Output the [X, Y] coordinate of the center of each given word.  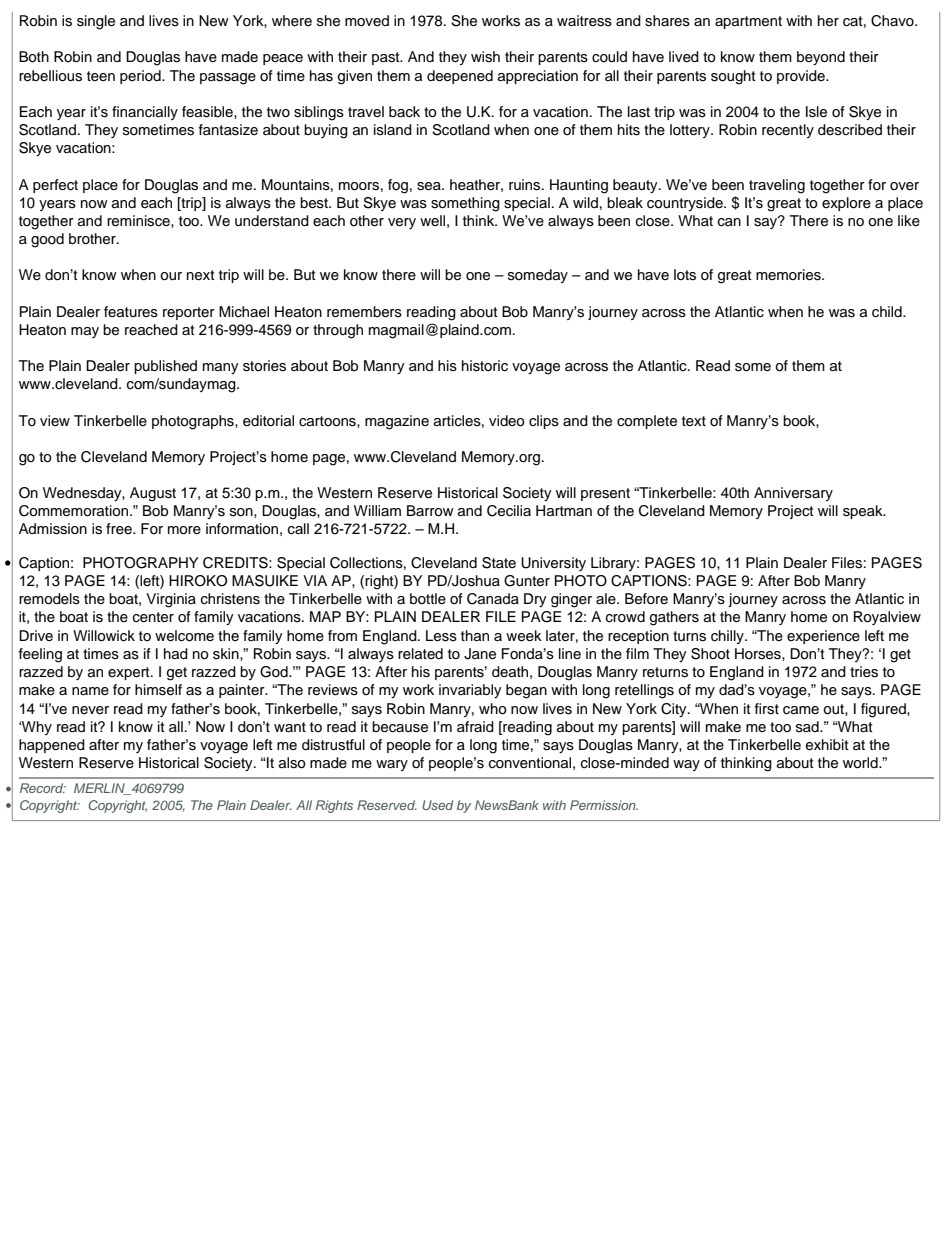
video [507, 421]
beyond [821, 58]
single [96, 22]
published [165, 367]
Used [437, 805]
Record [43, 788]
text [694, 421]
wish [485, 57]
